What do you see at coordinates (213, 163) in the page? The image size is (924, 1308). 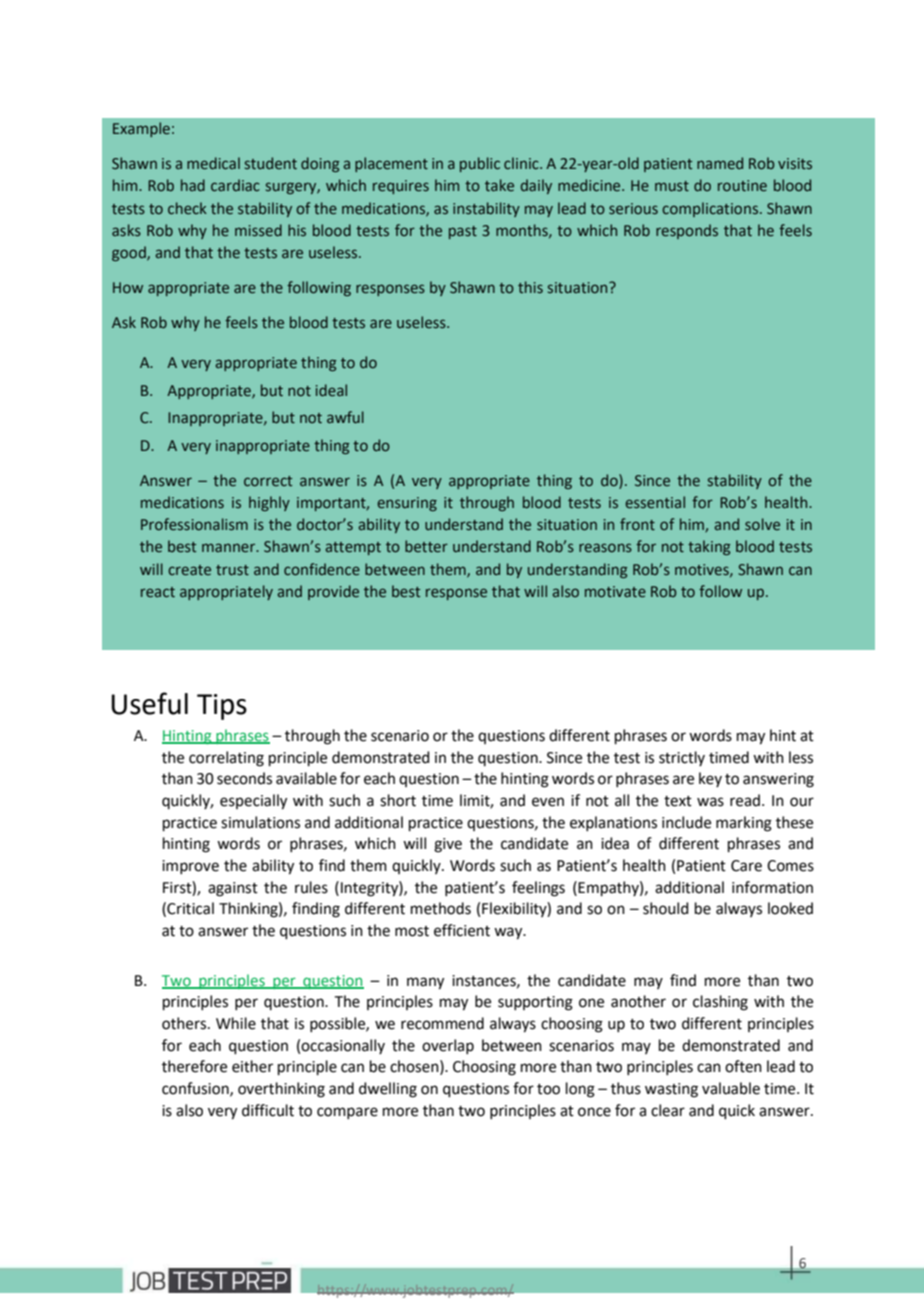 I see `medical` at bounding box center [213, 163].
